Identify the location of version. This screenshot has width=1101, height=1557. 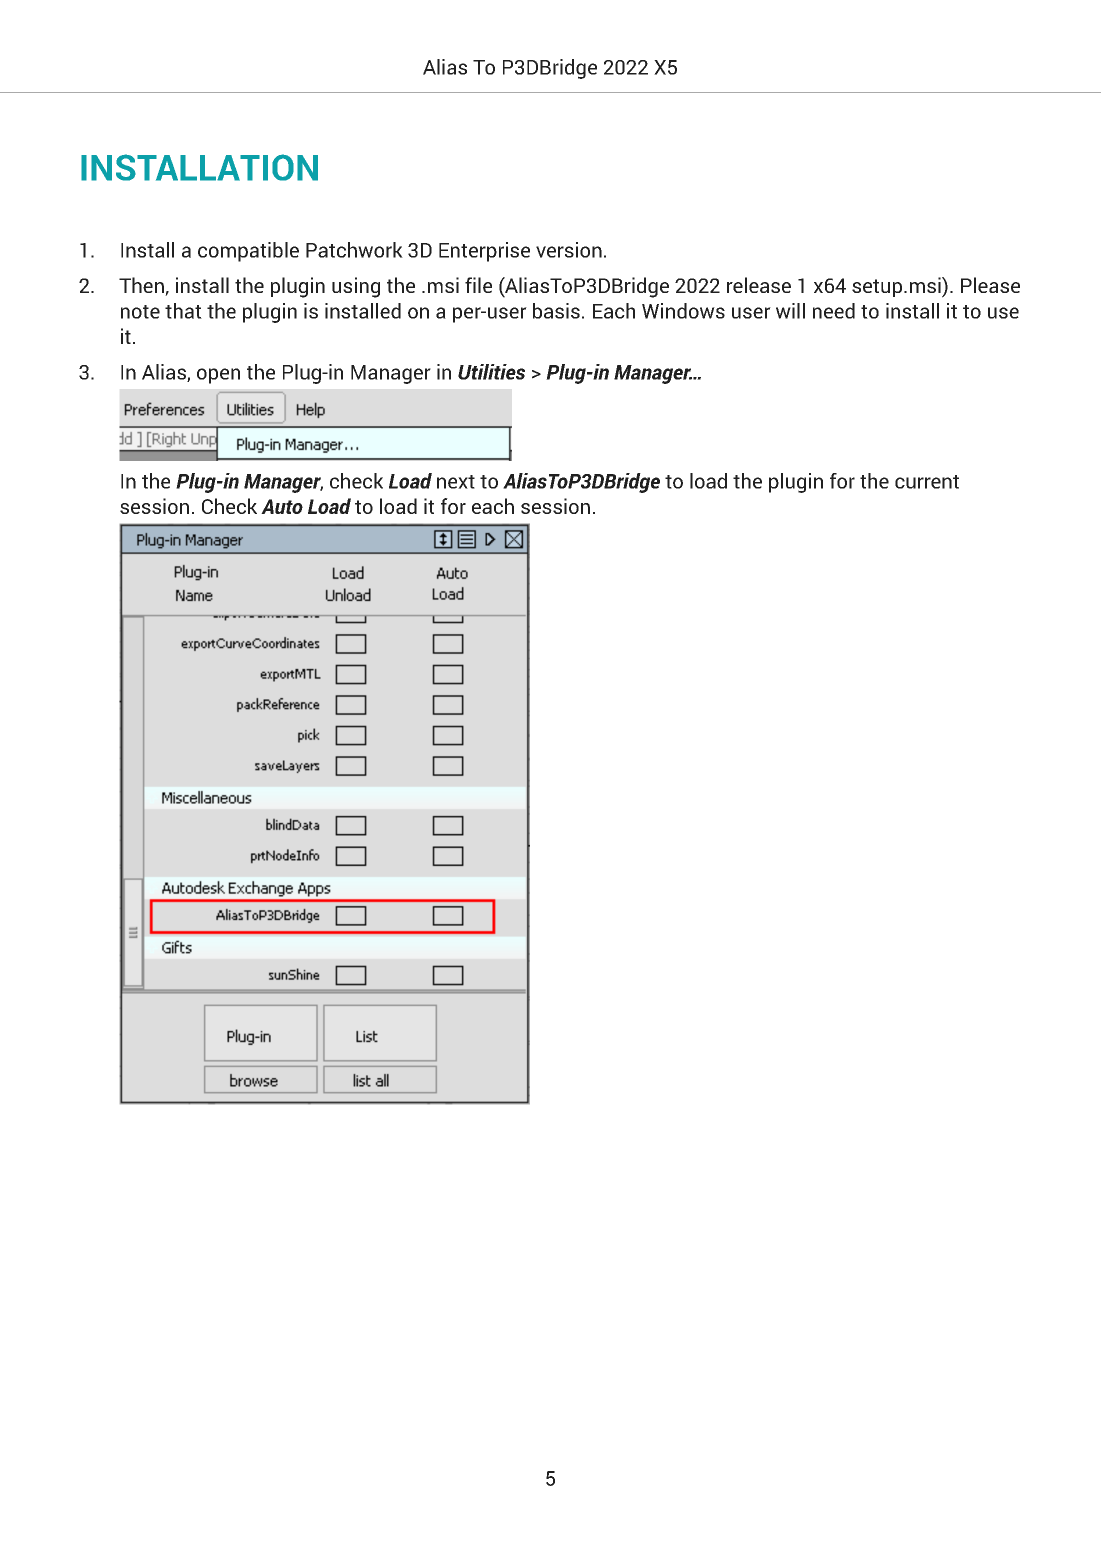
(569, 250).
